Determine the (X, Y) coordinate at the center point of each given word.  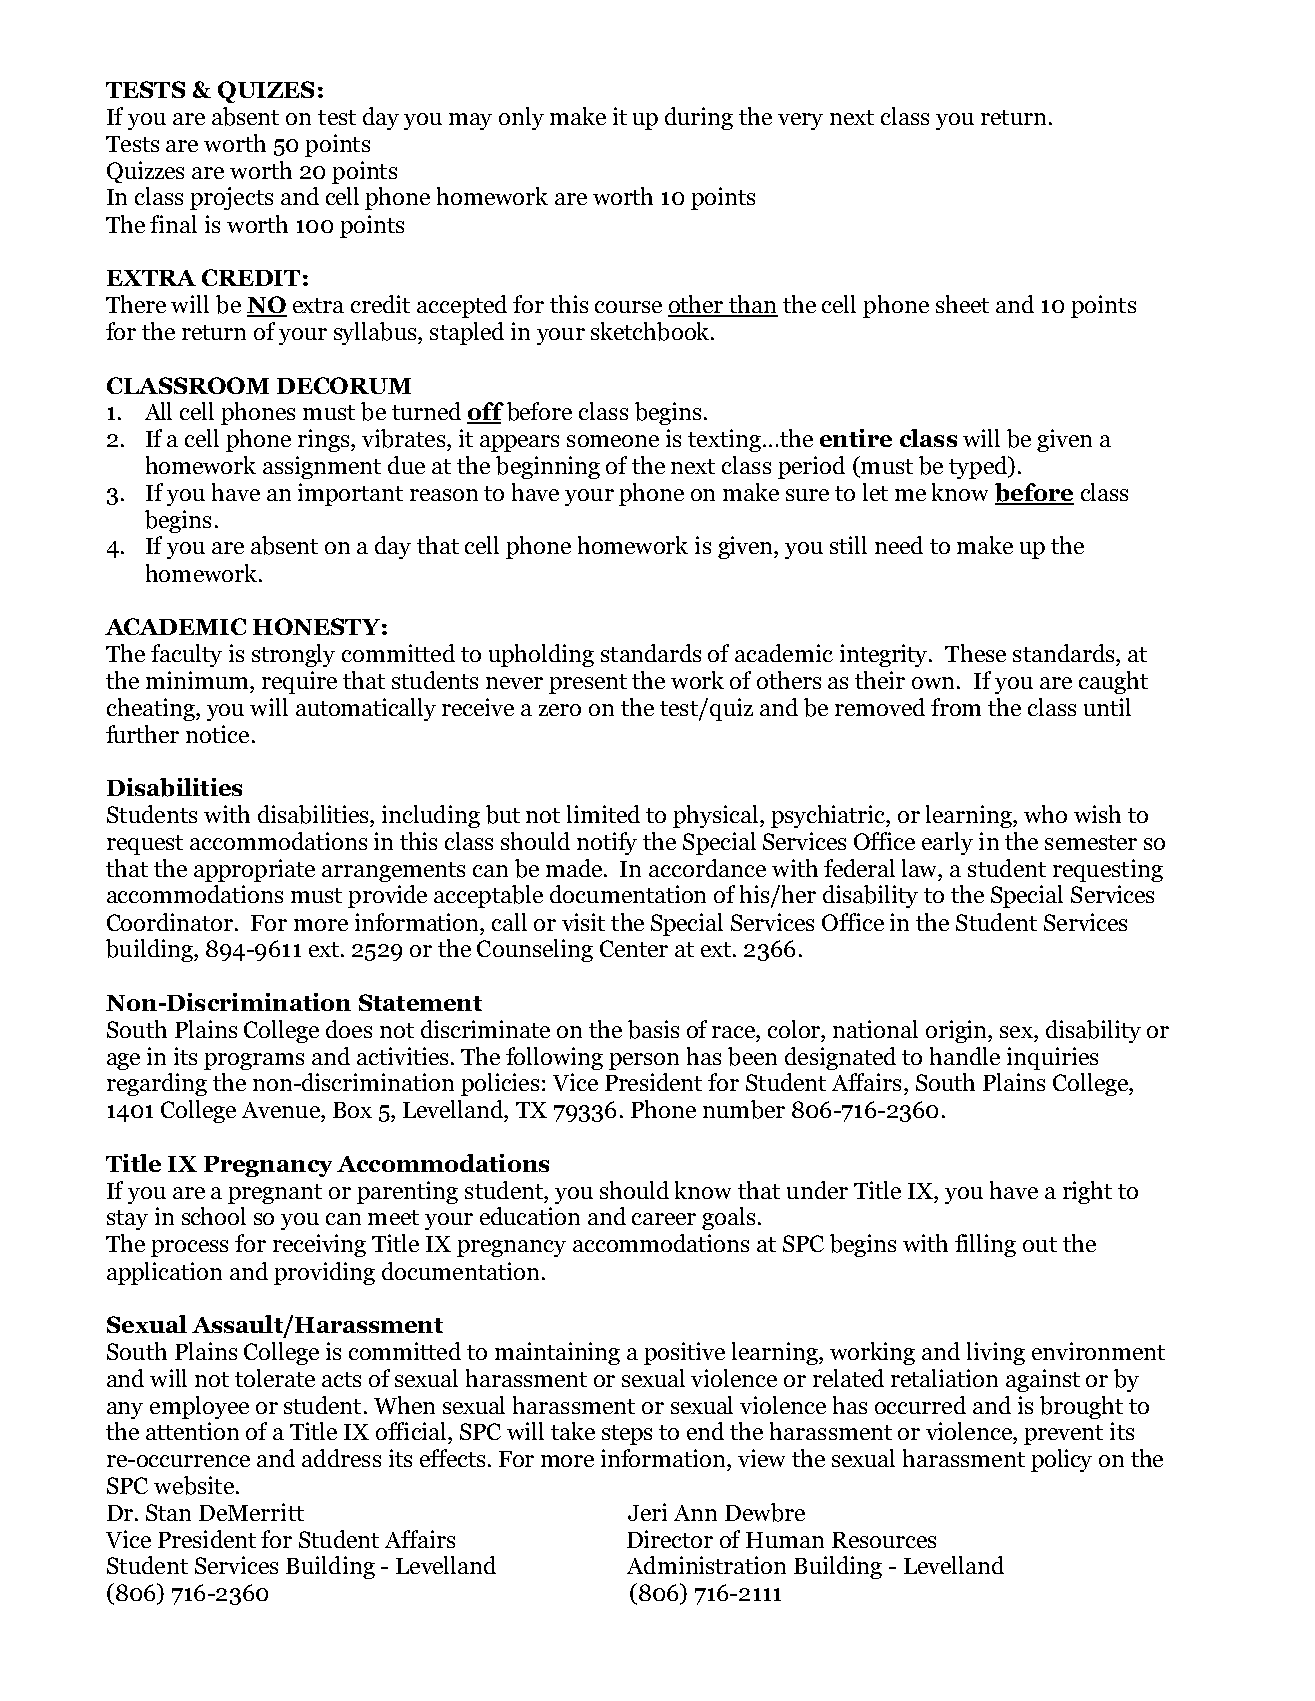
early (947, 843)
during (699, 118)
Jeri (647, 1512)
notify (607, 843)
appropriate (254, 870)
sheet (962, 304)
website (194, 1485)
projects (231, 198)
